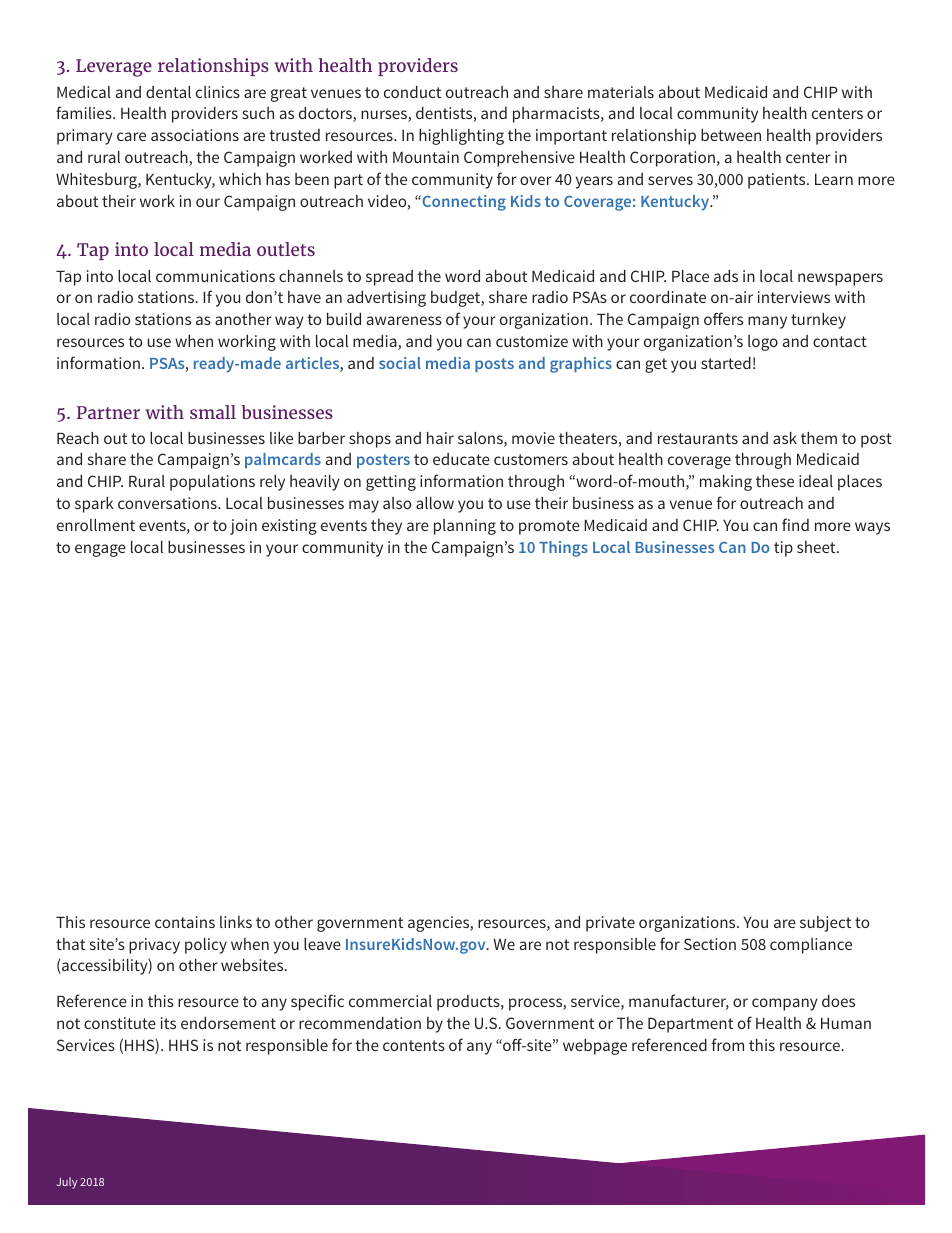 This screenshot has width=952, height=1233. I want to click on planning, so click(465, 527).
